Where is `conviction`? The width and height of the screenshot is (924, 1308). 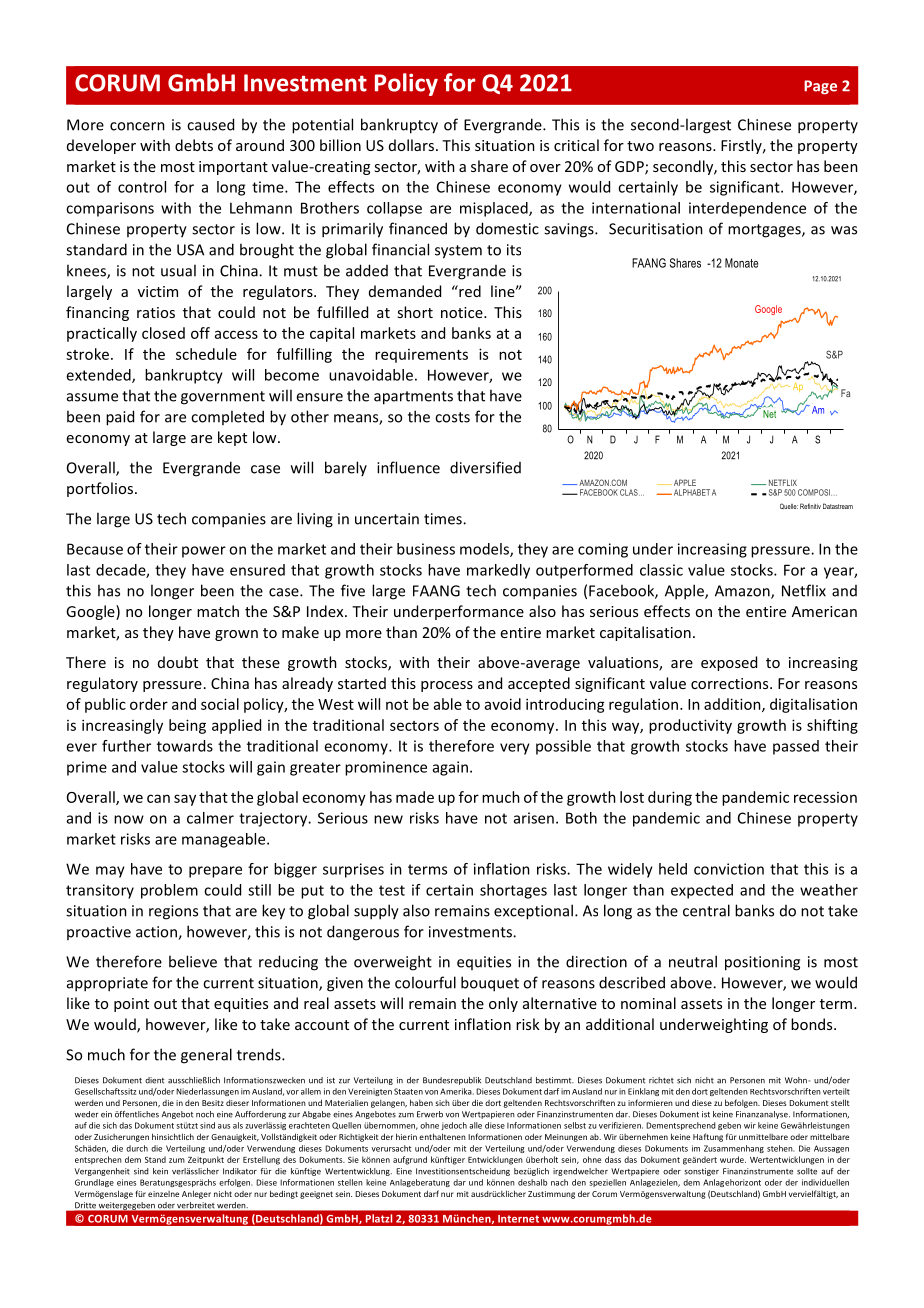
conviction is located at coordinates (729, 869).
